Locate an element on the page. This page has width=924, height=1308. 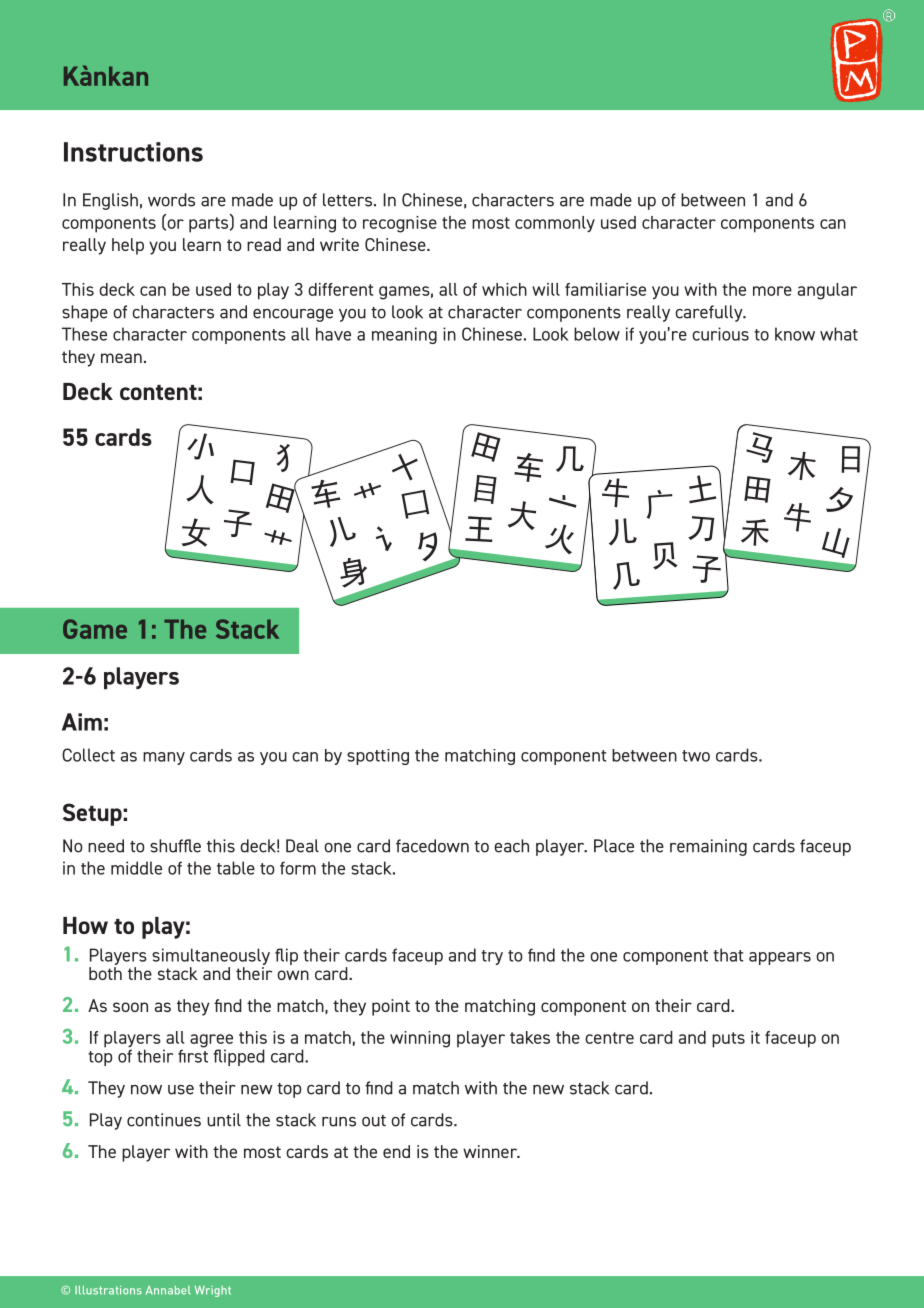
Aim is located at coordinates (82, 722).
